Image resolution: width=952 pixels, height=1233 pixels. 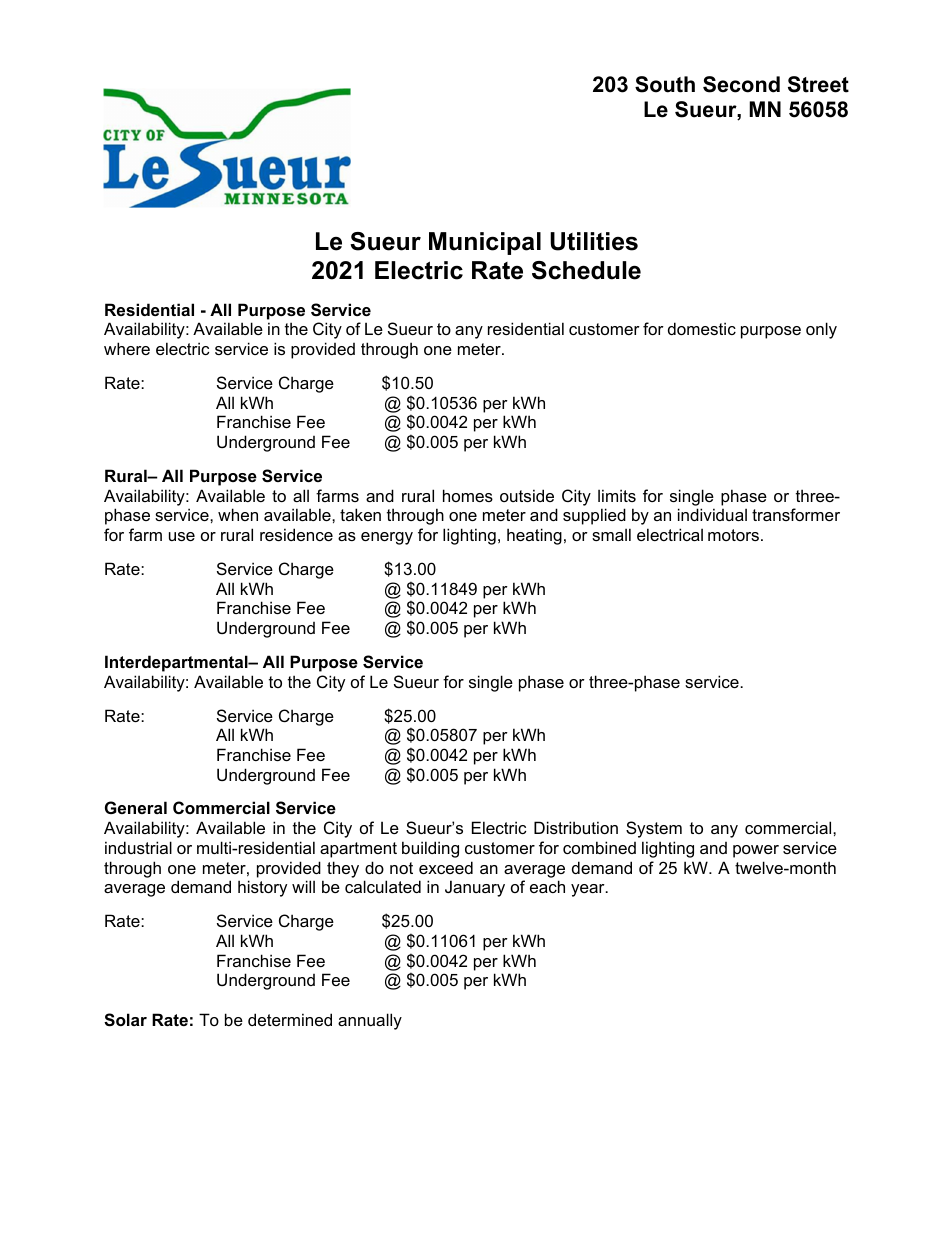 What do you see at coordinates (127, 348) in the image?
I see `where` at bounding box center [127, 348].
